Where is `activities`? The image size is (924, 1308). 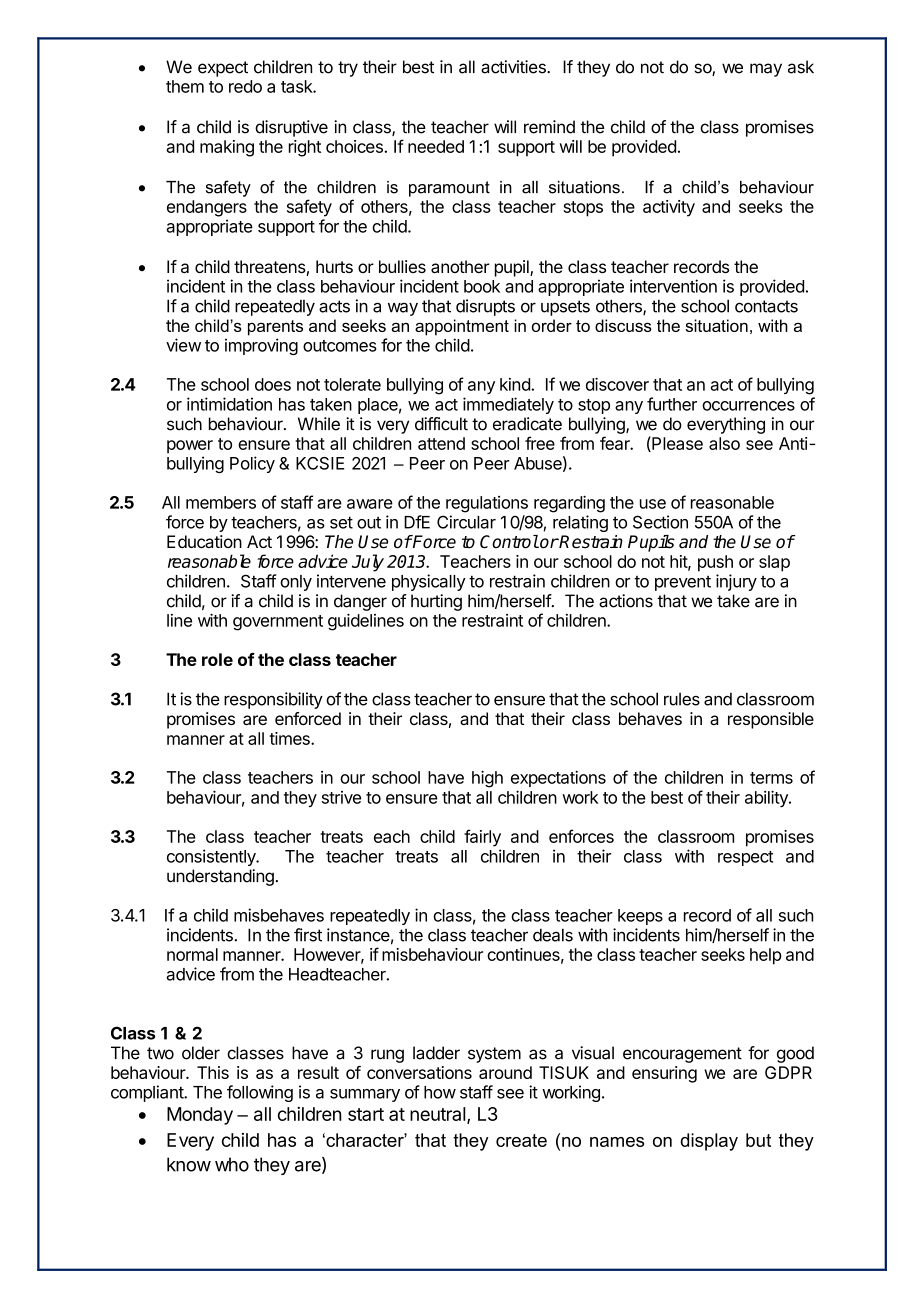
activities is located at coordinates (514, 67).
